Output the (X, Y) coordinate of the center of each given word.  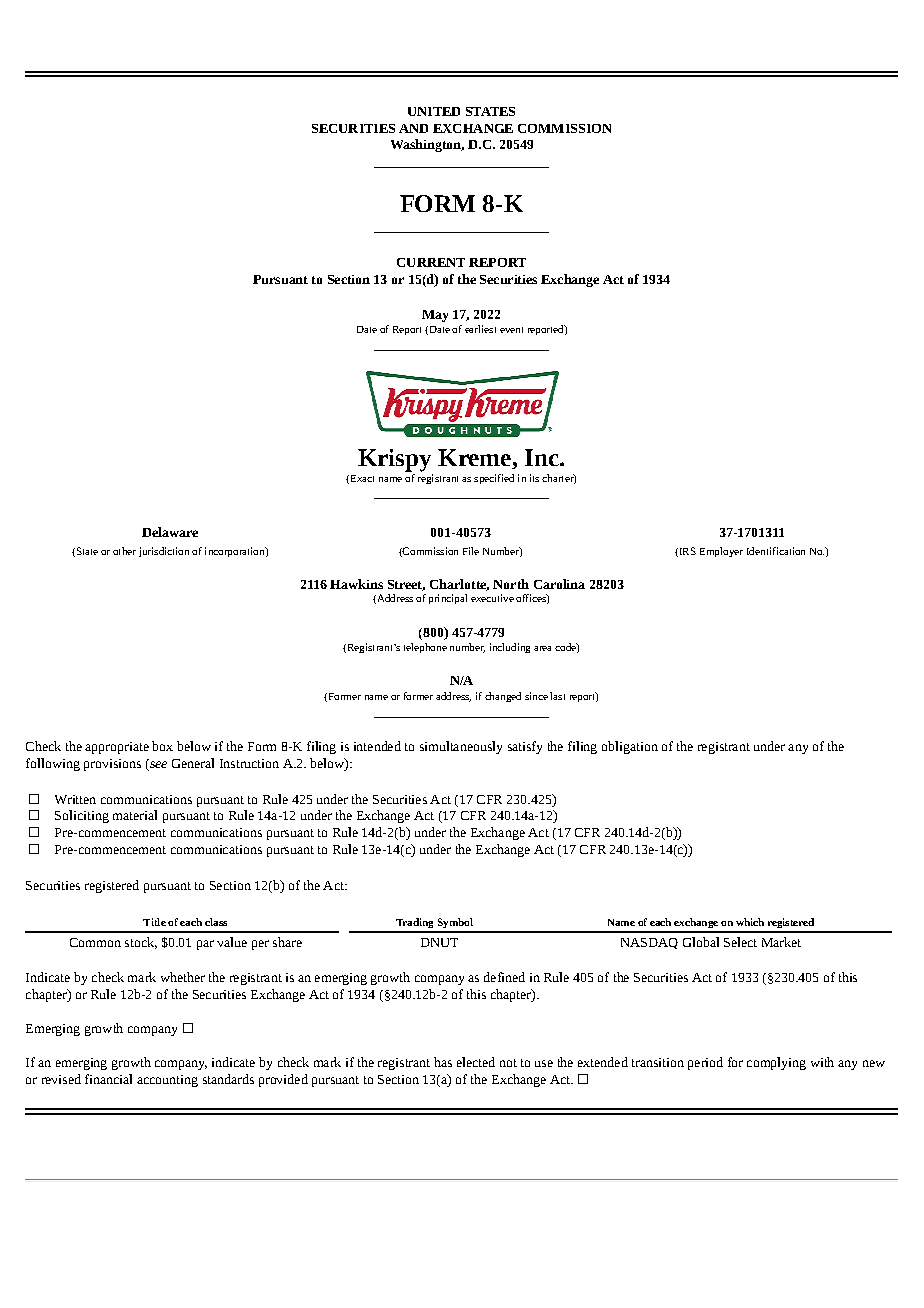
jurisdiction (164, 552)
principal (448, 599)
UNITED (434, 111)
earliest (480, 329)
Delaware (170, 532)
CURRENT (431, 262)
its (534, 478)
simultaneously (461, 747)
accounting (167, 1081)
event (511, 330)
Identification (776, 551)
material (135, 815)
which (750, 922)
